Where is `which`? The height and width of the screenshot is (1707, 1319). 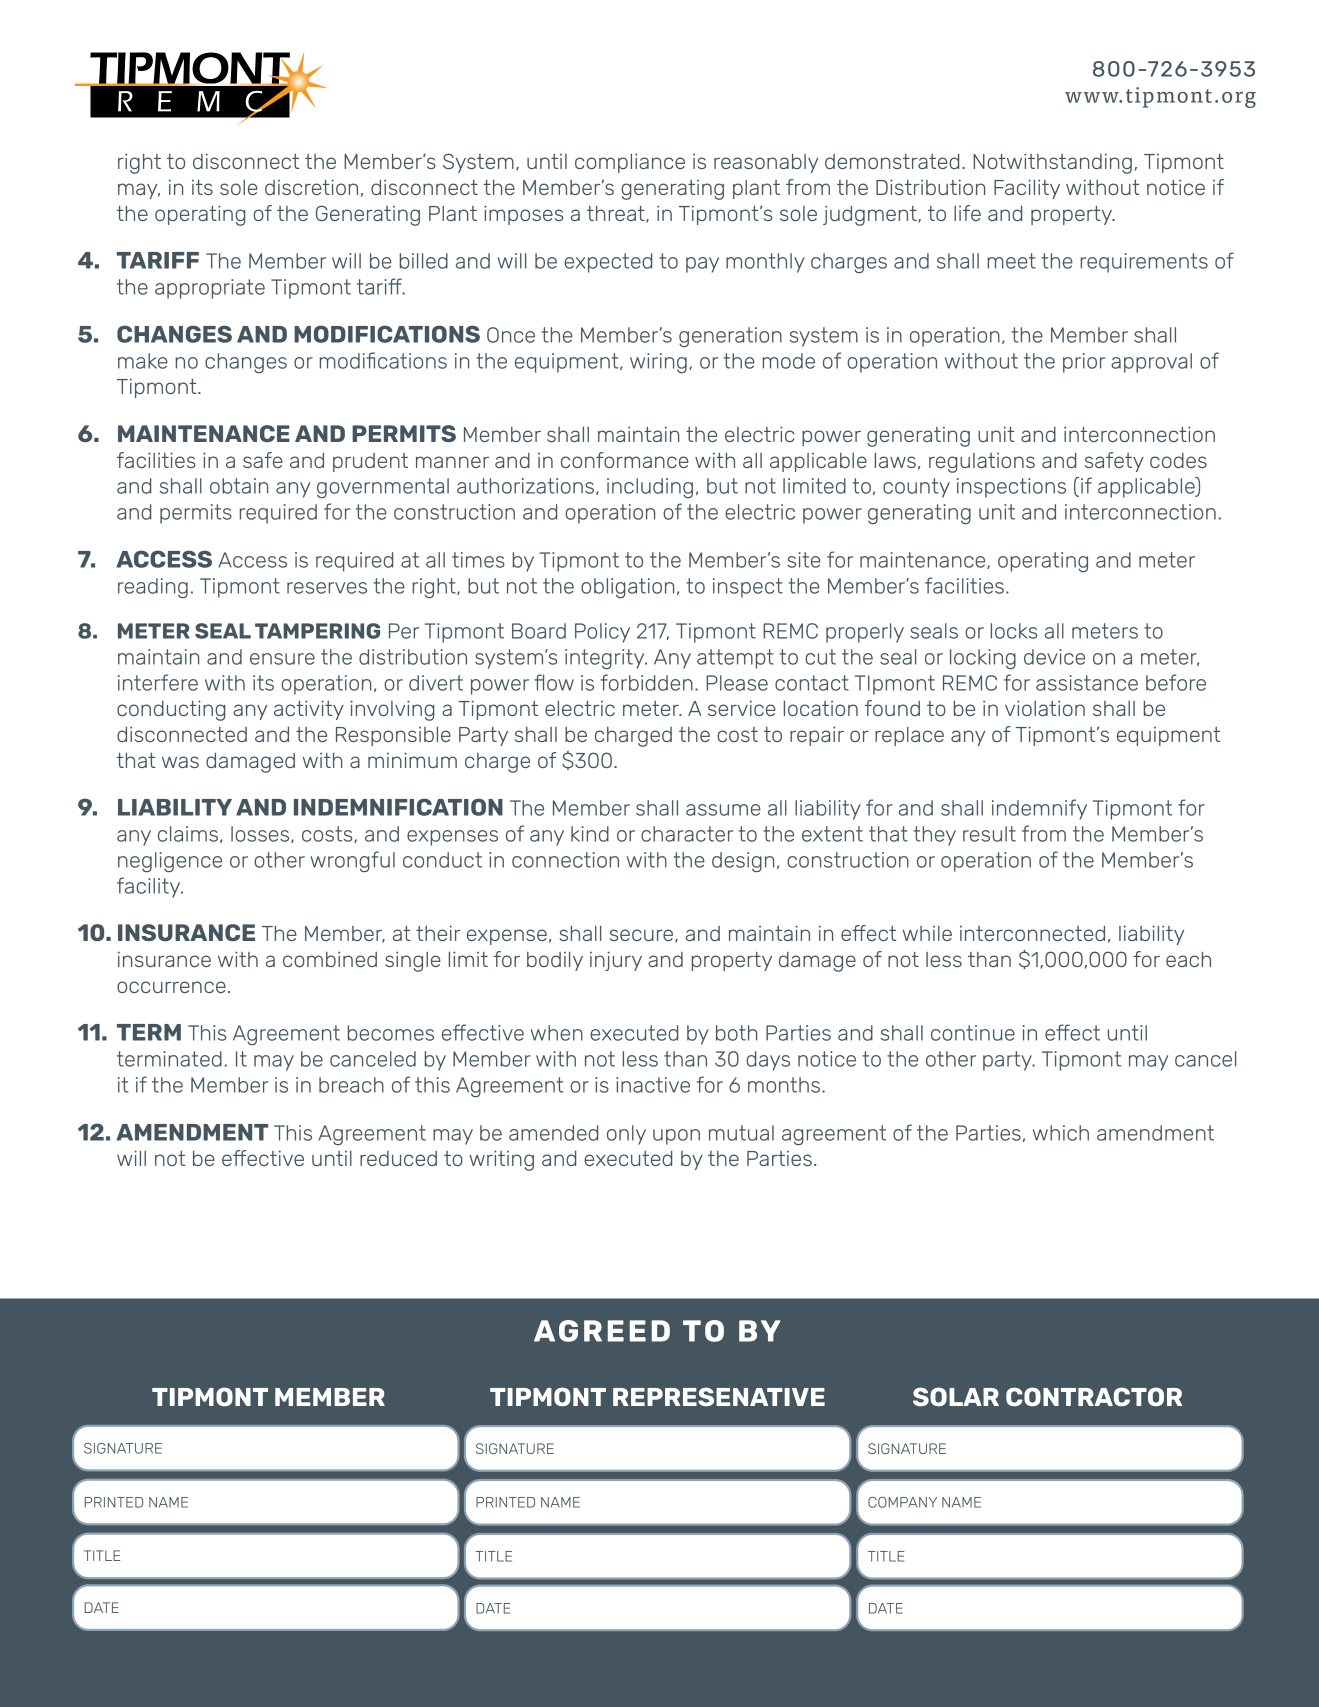
which is located at coordinates (1061, 1133).
